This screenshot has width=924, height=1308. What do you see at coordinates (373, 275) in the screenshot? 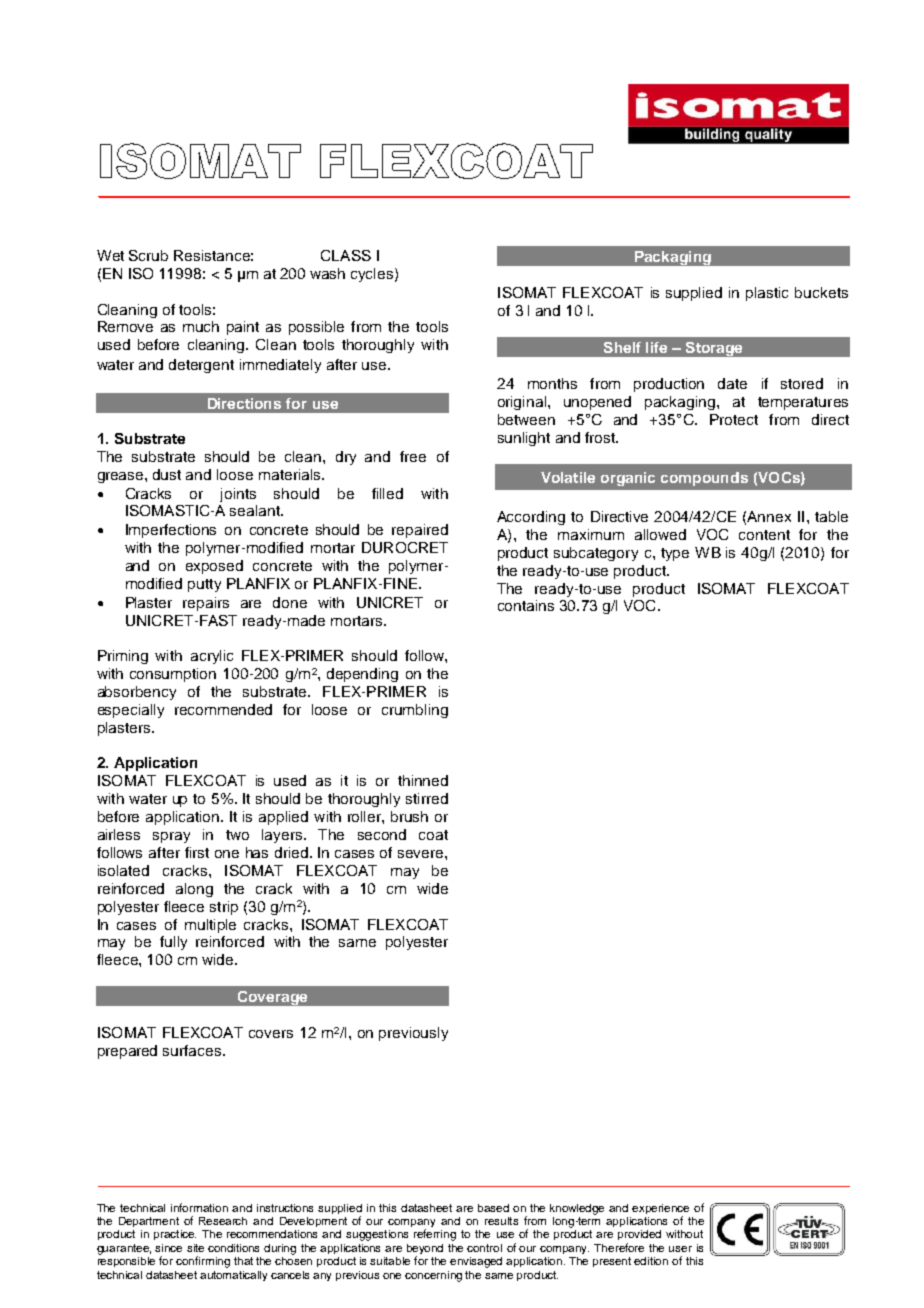
I see `cycles` at bounding box center [373, 275].
